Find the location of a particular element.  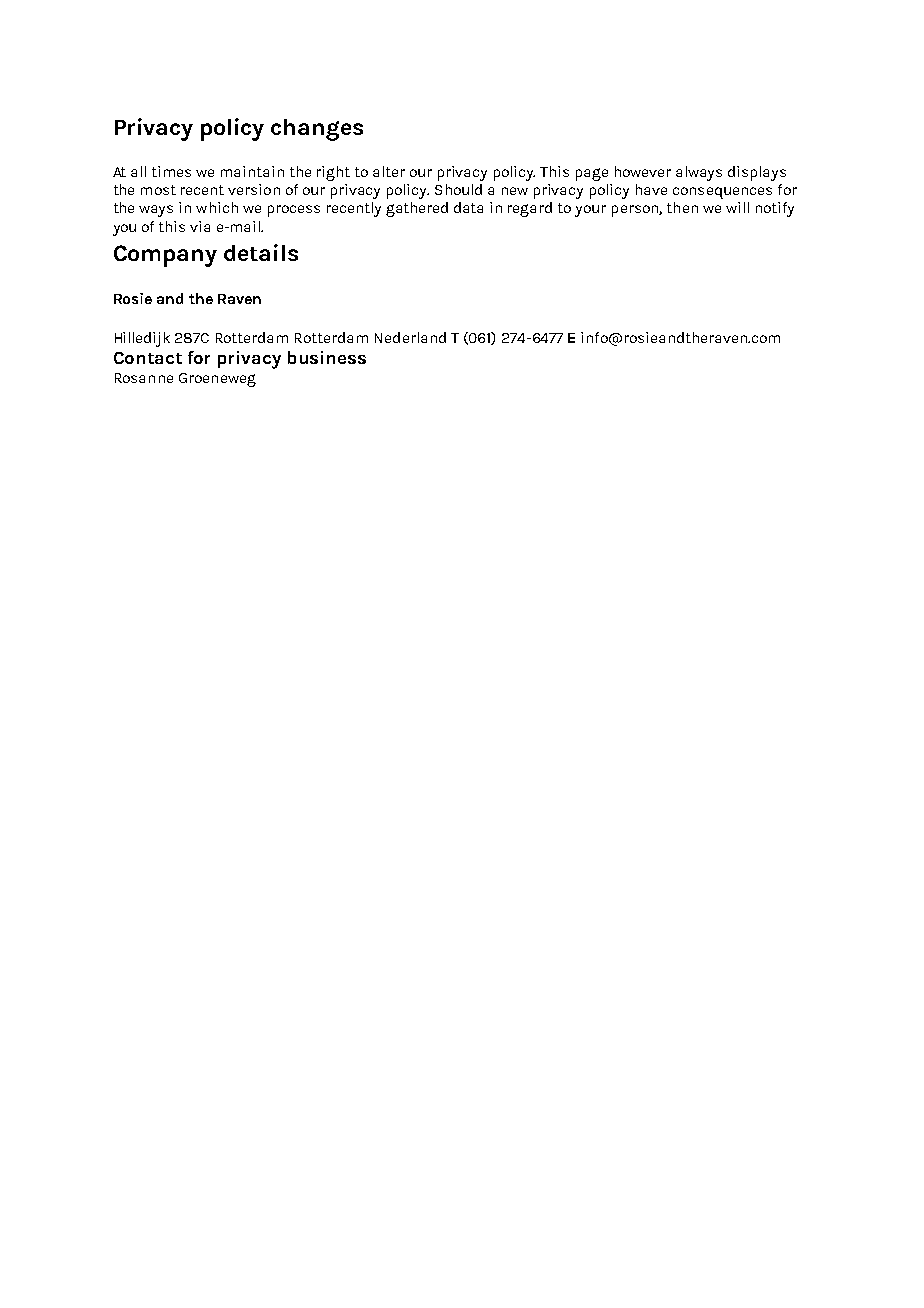

however is located at coordinates (643, 171).
